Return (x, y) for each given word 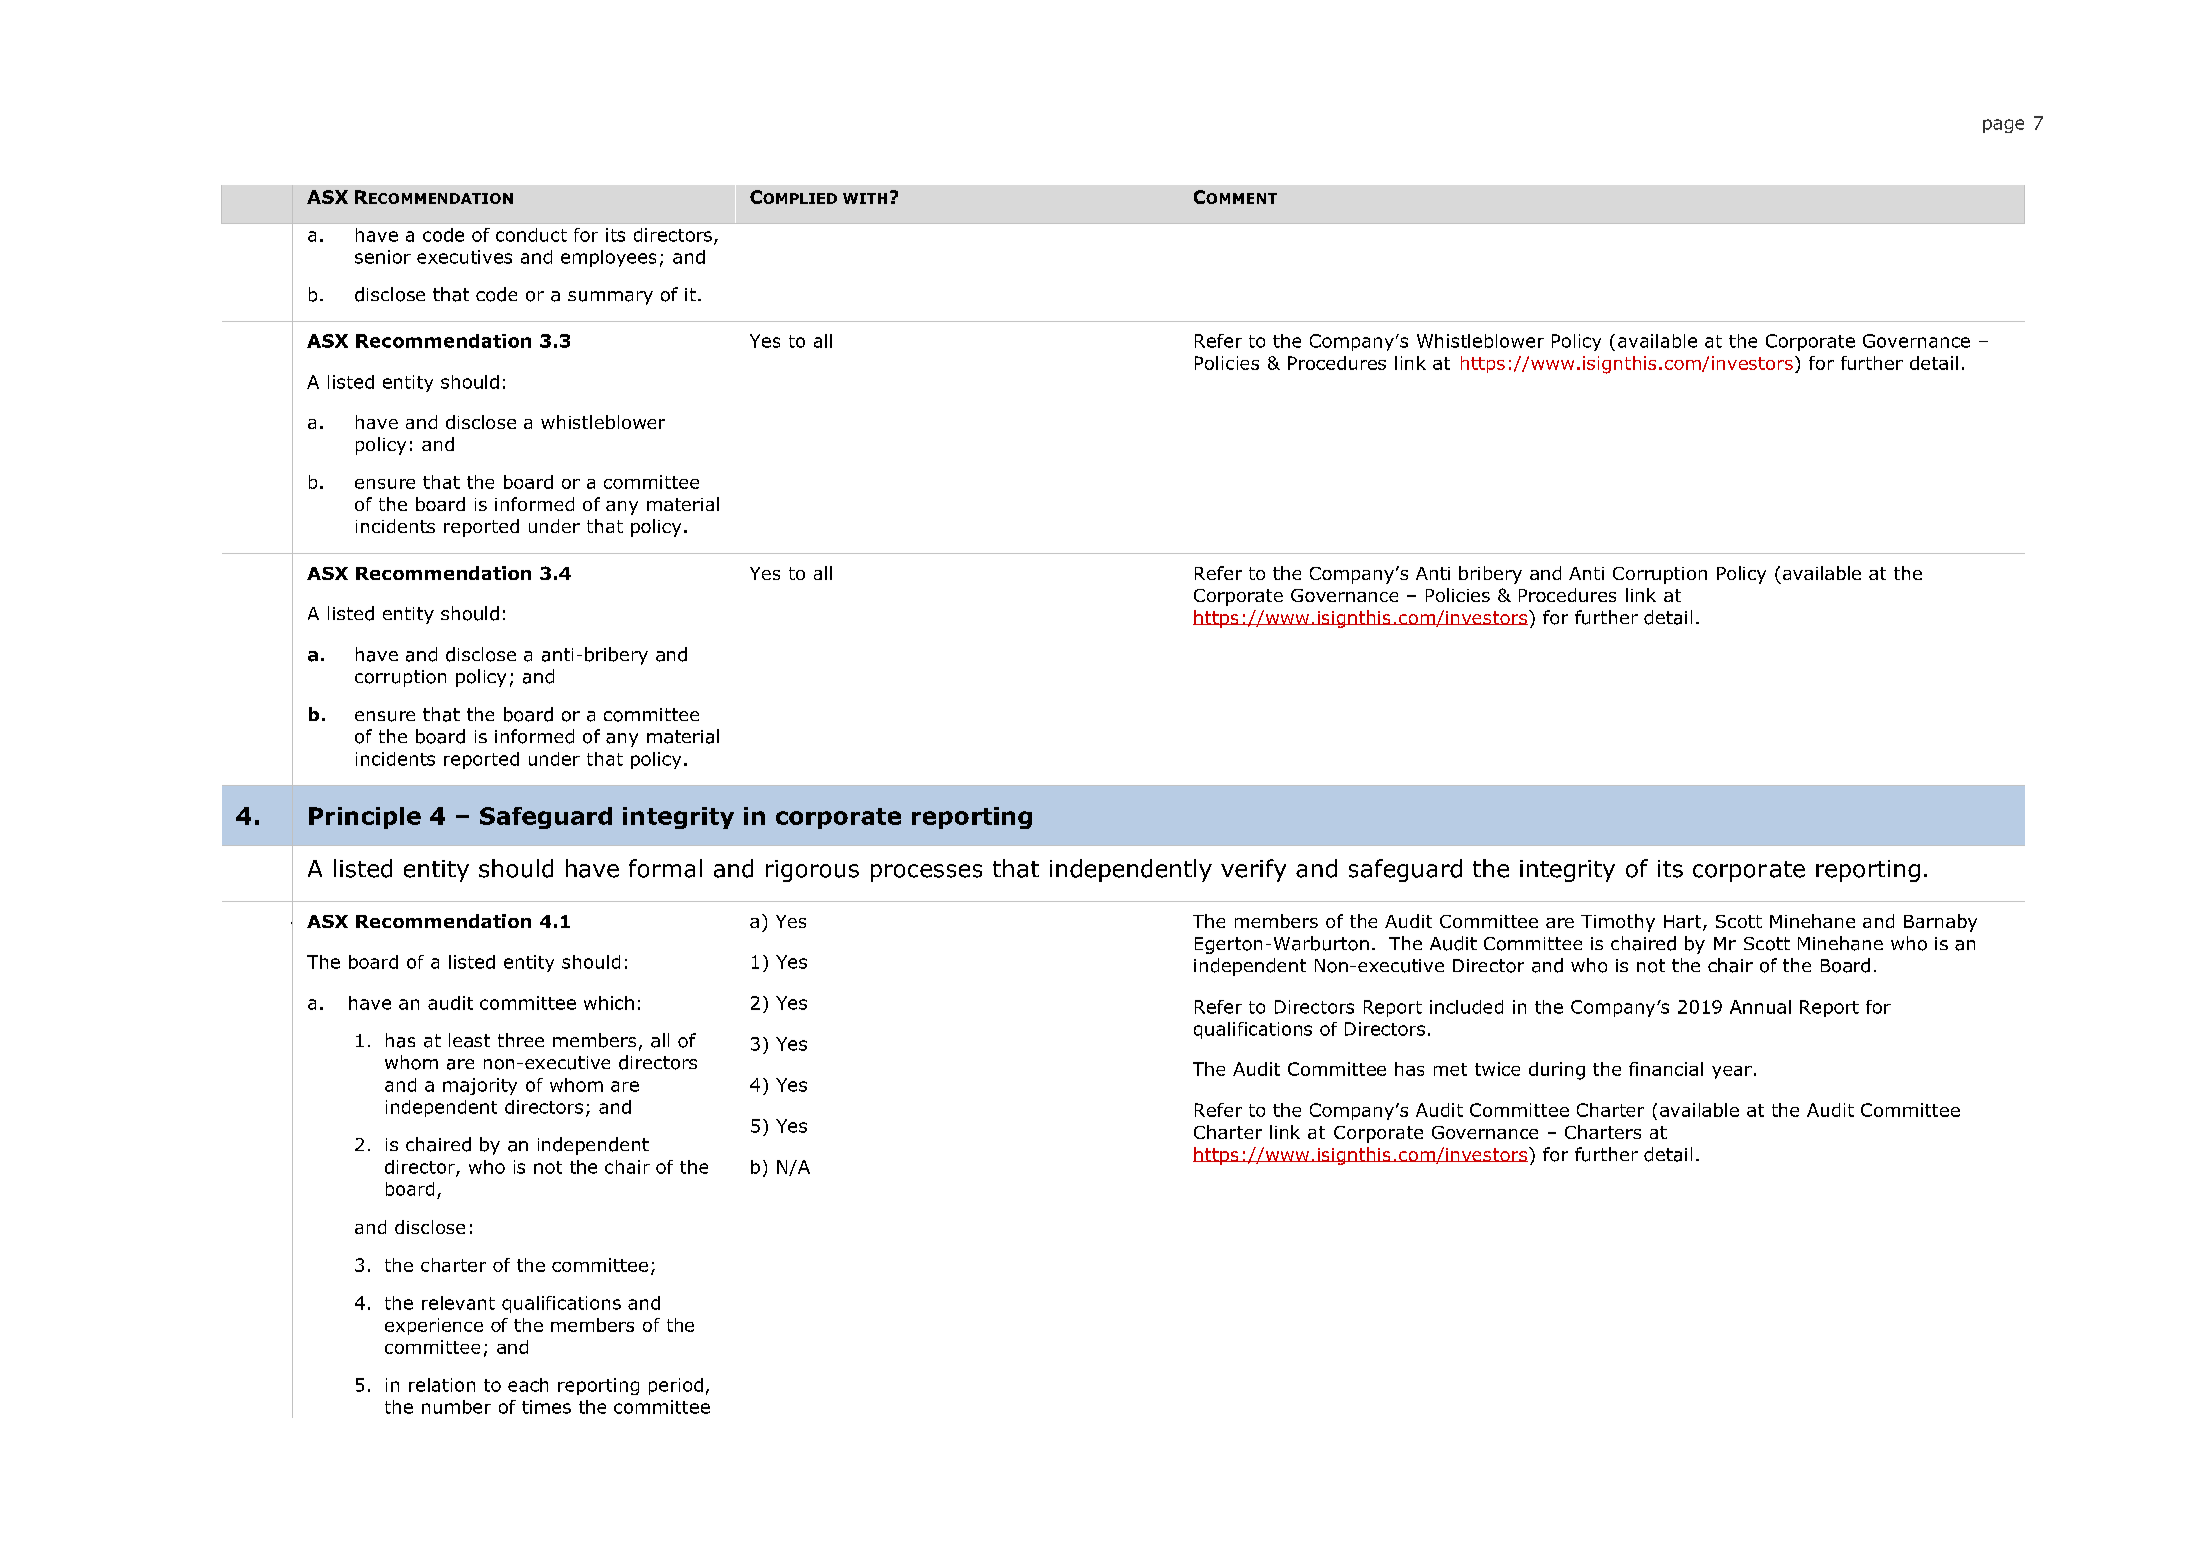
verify (1253, 870)
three (521, 1040)
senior (383, 257)
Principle (365, 818)
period (676, 1386)
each (528, 1385)
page (2003, 126)
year (1732, 1072)
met (1450, 1069)
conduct (531, 235)
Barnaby (1940, 923)
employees (608, 258)
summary (610, 298)
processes (926, 873)
